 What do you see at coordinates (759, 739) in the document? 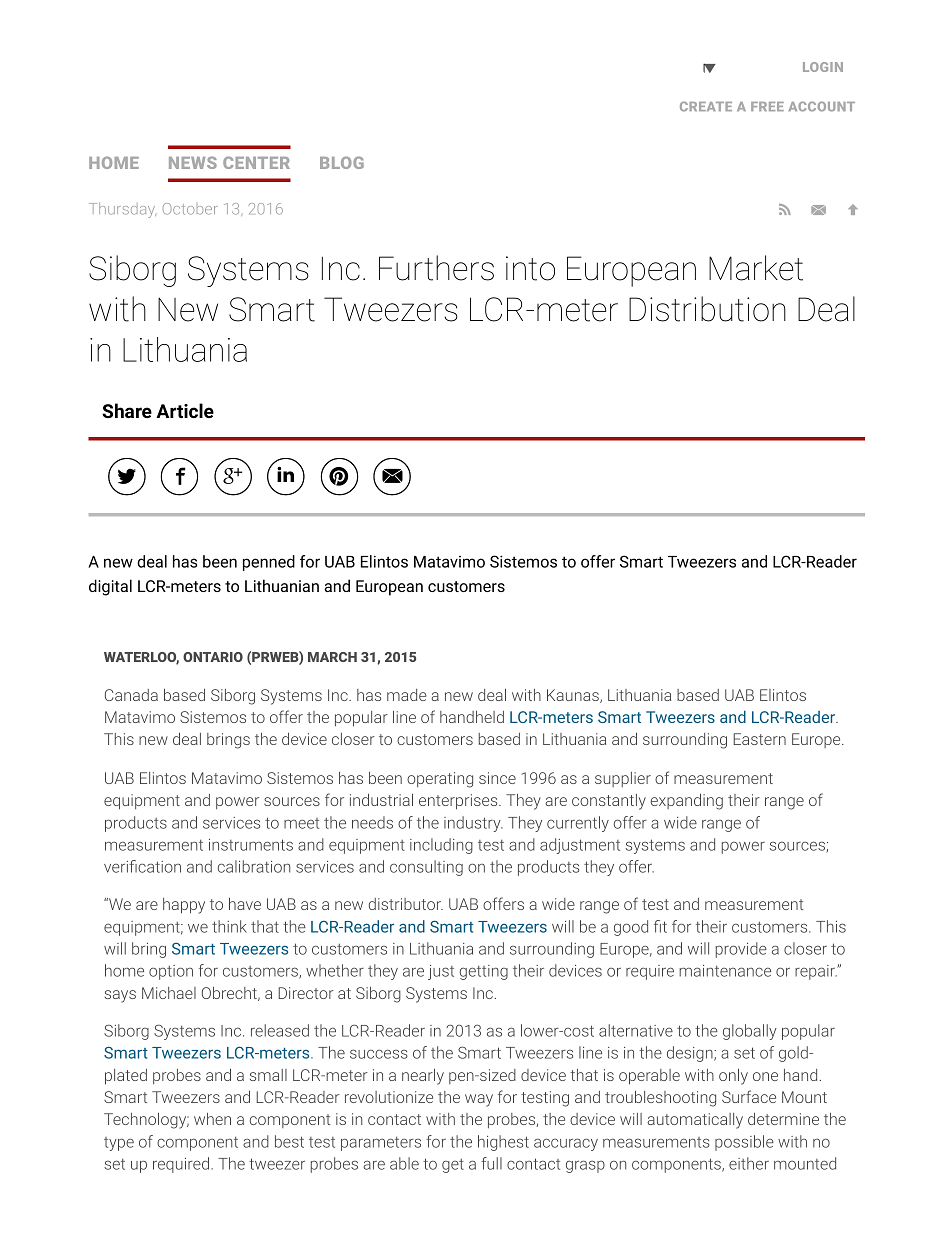
I see `Eastern` at bounding box center [759, 739].
